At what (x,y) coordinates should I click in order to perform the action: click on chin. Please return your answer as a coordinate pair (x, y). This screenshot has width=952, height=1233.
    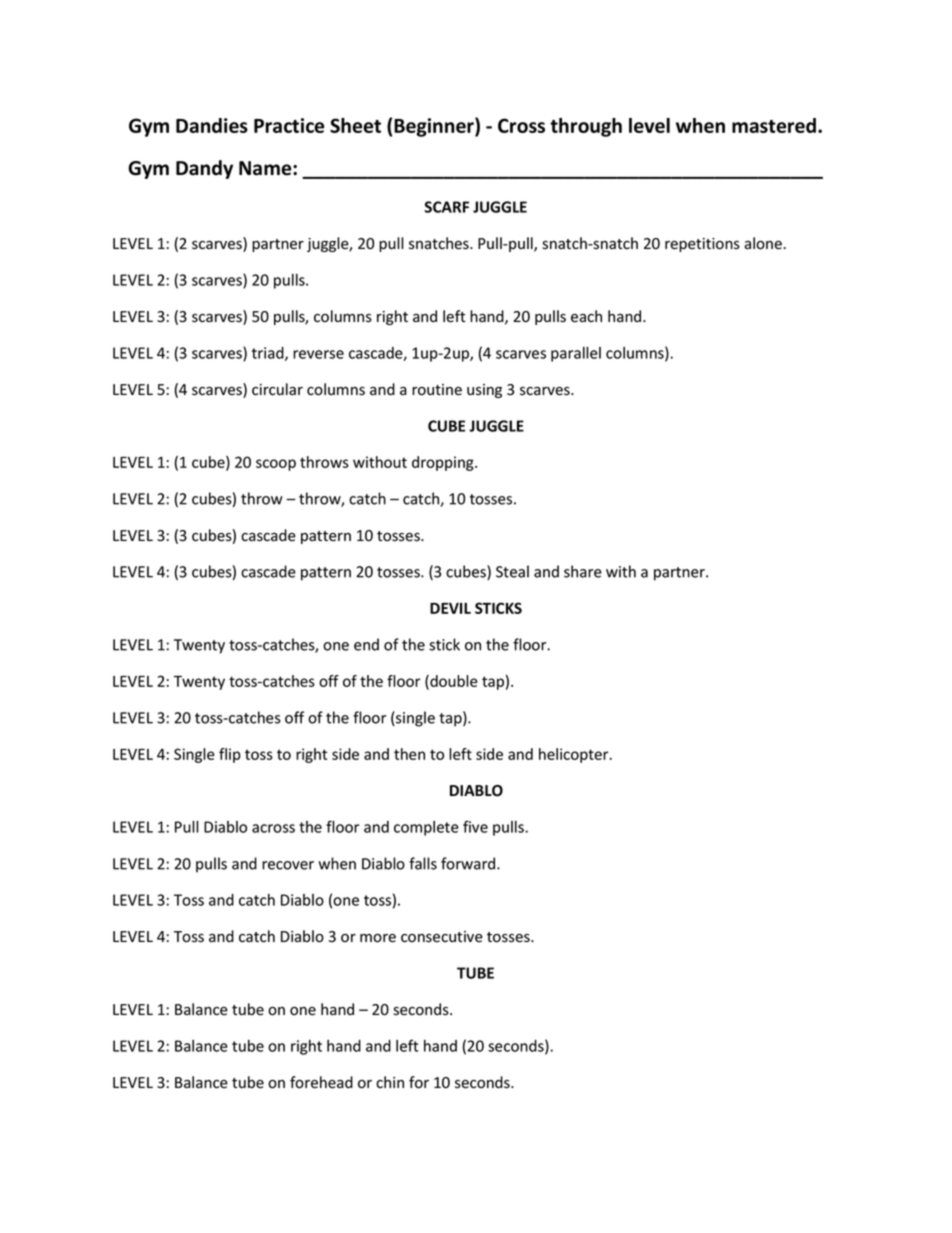
    Looking at the image, I should click on (390, 1082).
